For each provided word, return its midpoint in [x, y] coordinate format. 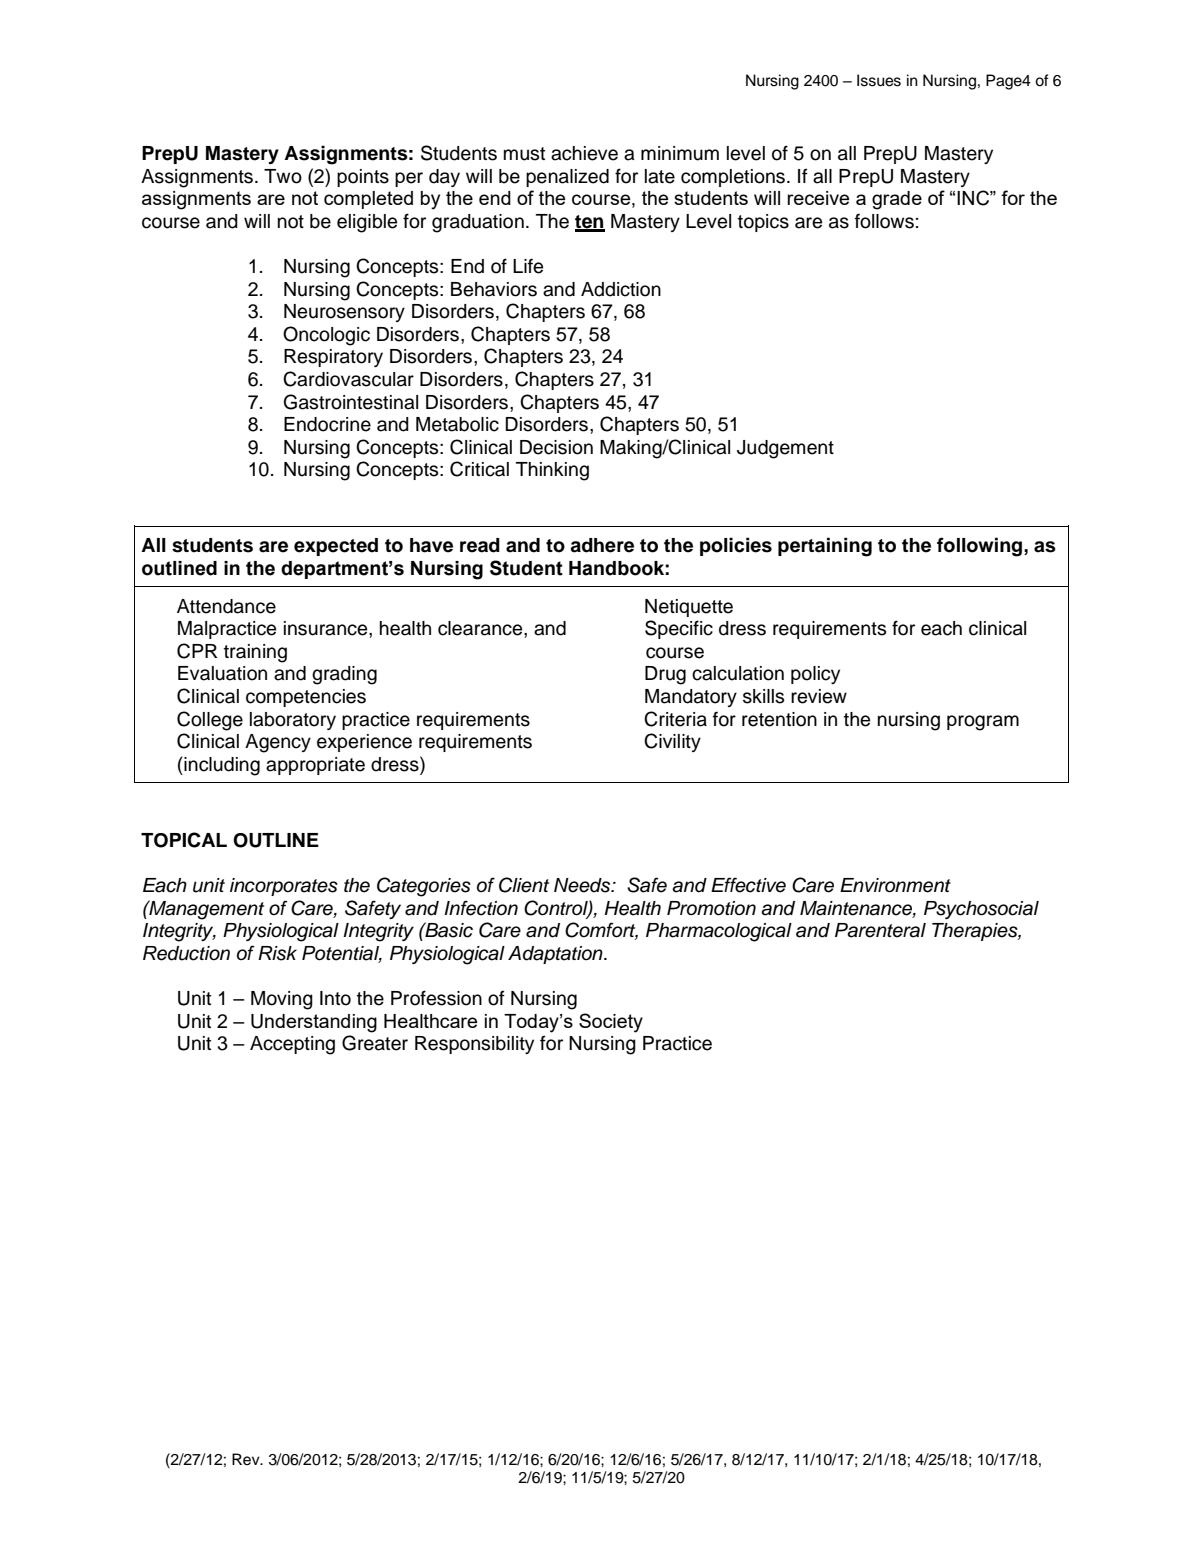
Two [283, 176]
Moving [282, 1000]
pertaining [825, 547]
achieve [584, 153]
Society [611, 1023]
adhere [602, 545]
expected [336, 547]
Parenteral [880, 930]
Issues [879, 80]
